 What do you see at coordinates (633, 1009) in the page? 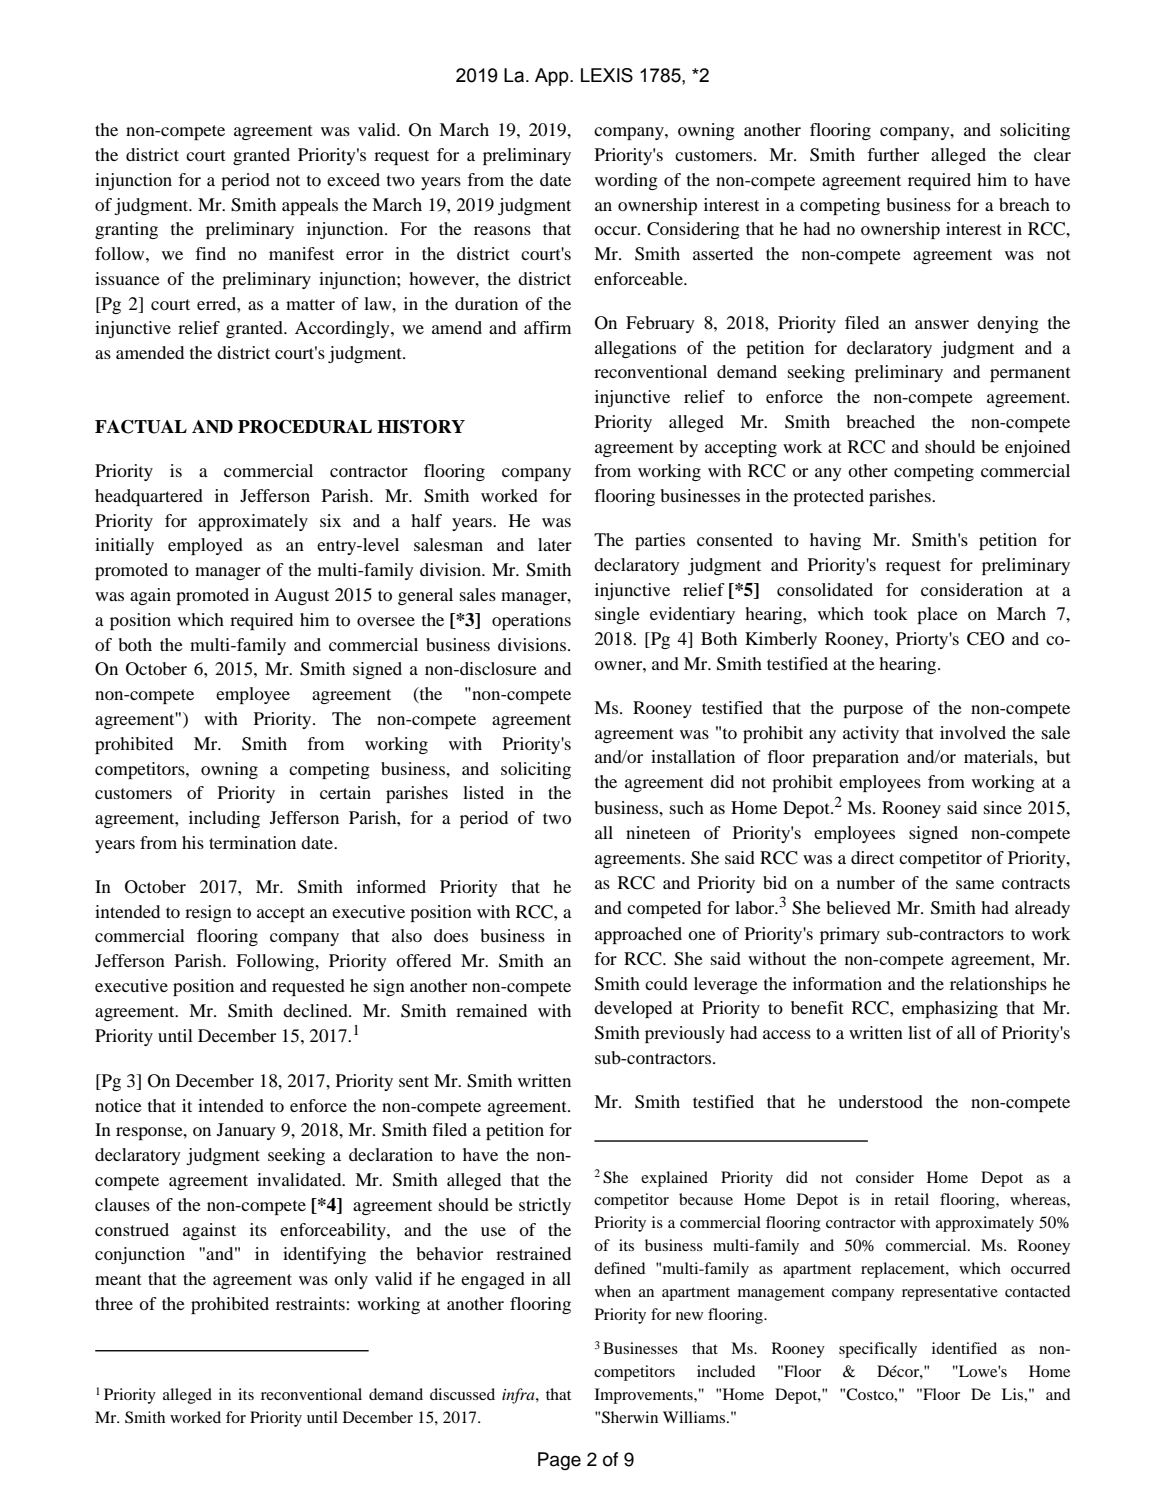
I see `developed` at bounding box center [633, 1009].
